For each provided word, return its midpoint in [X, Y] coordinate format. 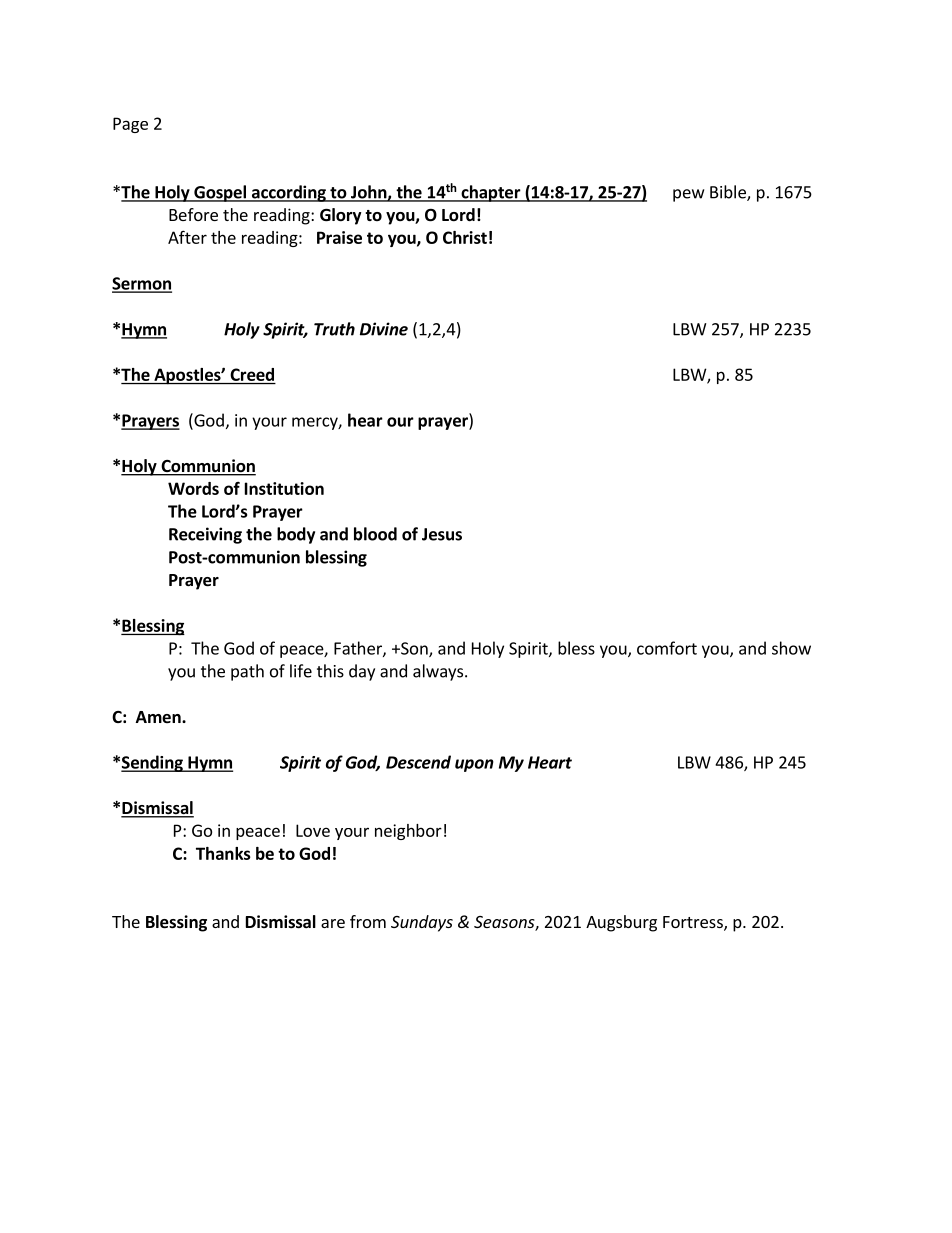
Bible [729, 193]
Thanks [223, 853]
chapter [491, 193]
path [247, 672]
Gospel [220, 193]
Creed [252, 374]
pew [688, 195]
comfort [667, 648]
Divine [384, 329]
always [439, 672]
